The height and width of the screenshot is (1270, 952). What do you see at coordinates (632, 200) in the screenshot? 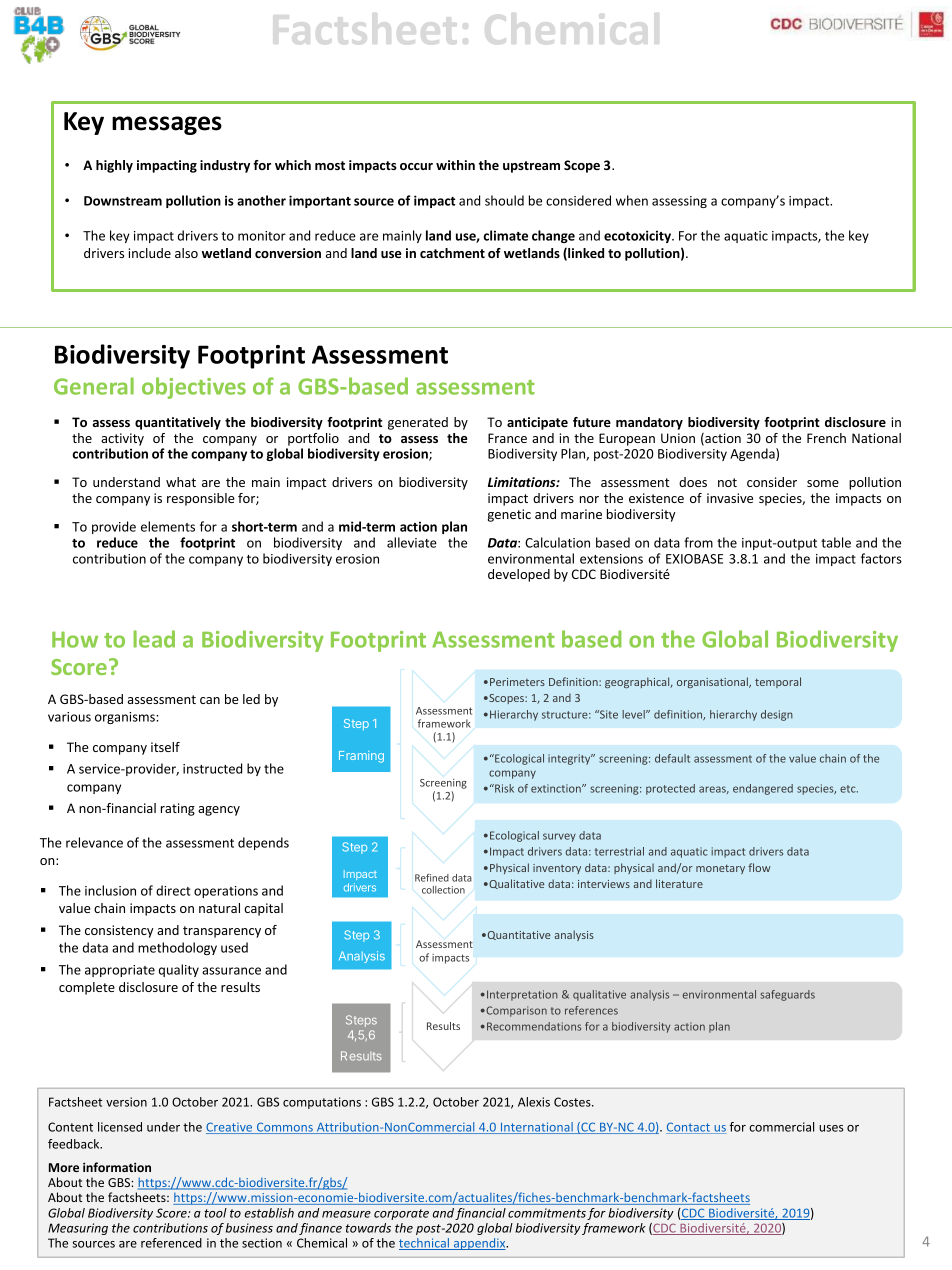
I see `when` at bounding box center [632, 200].
